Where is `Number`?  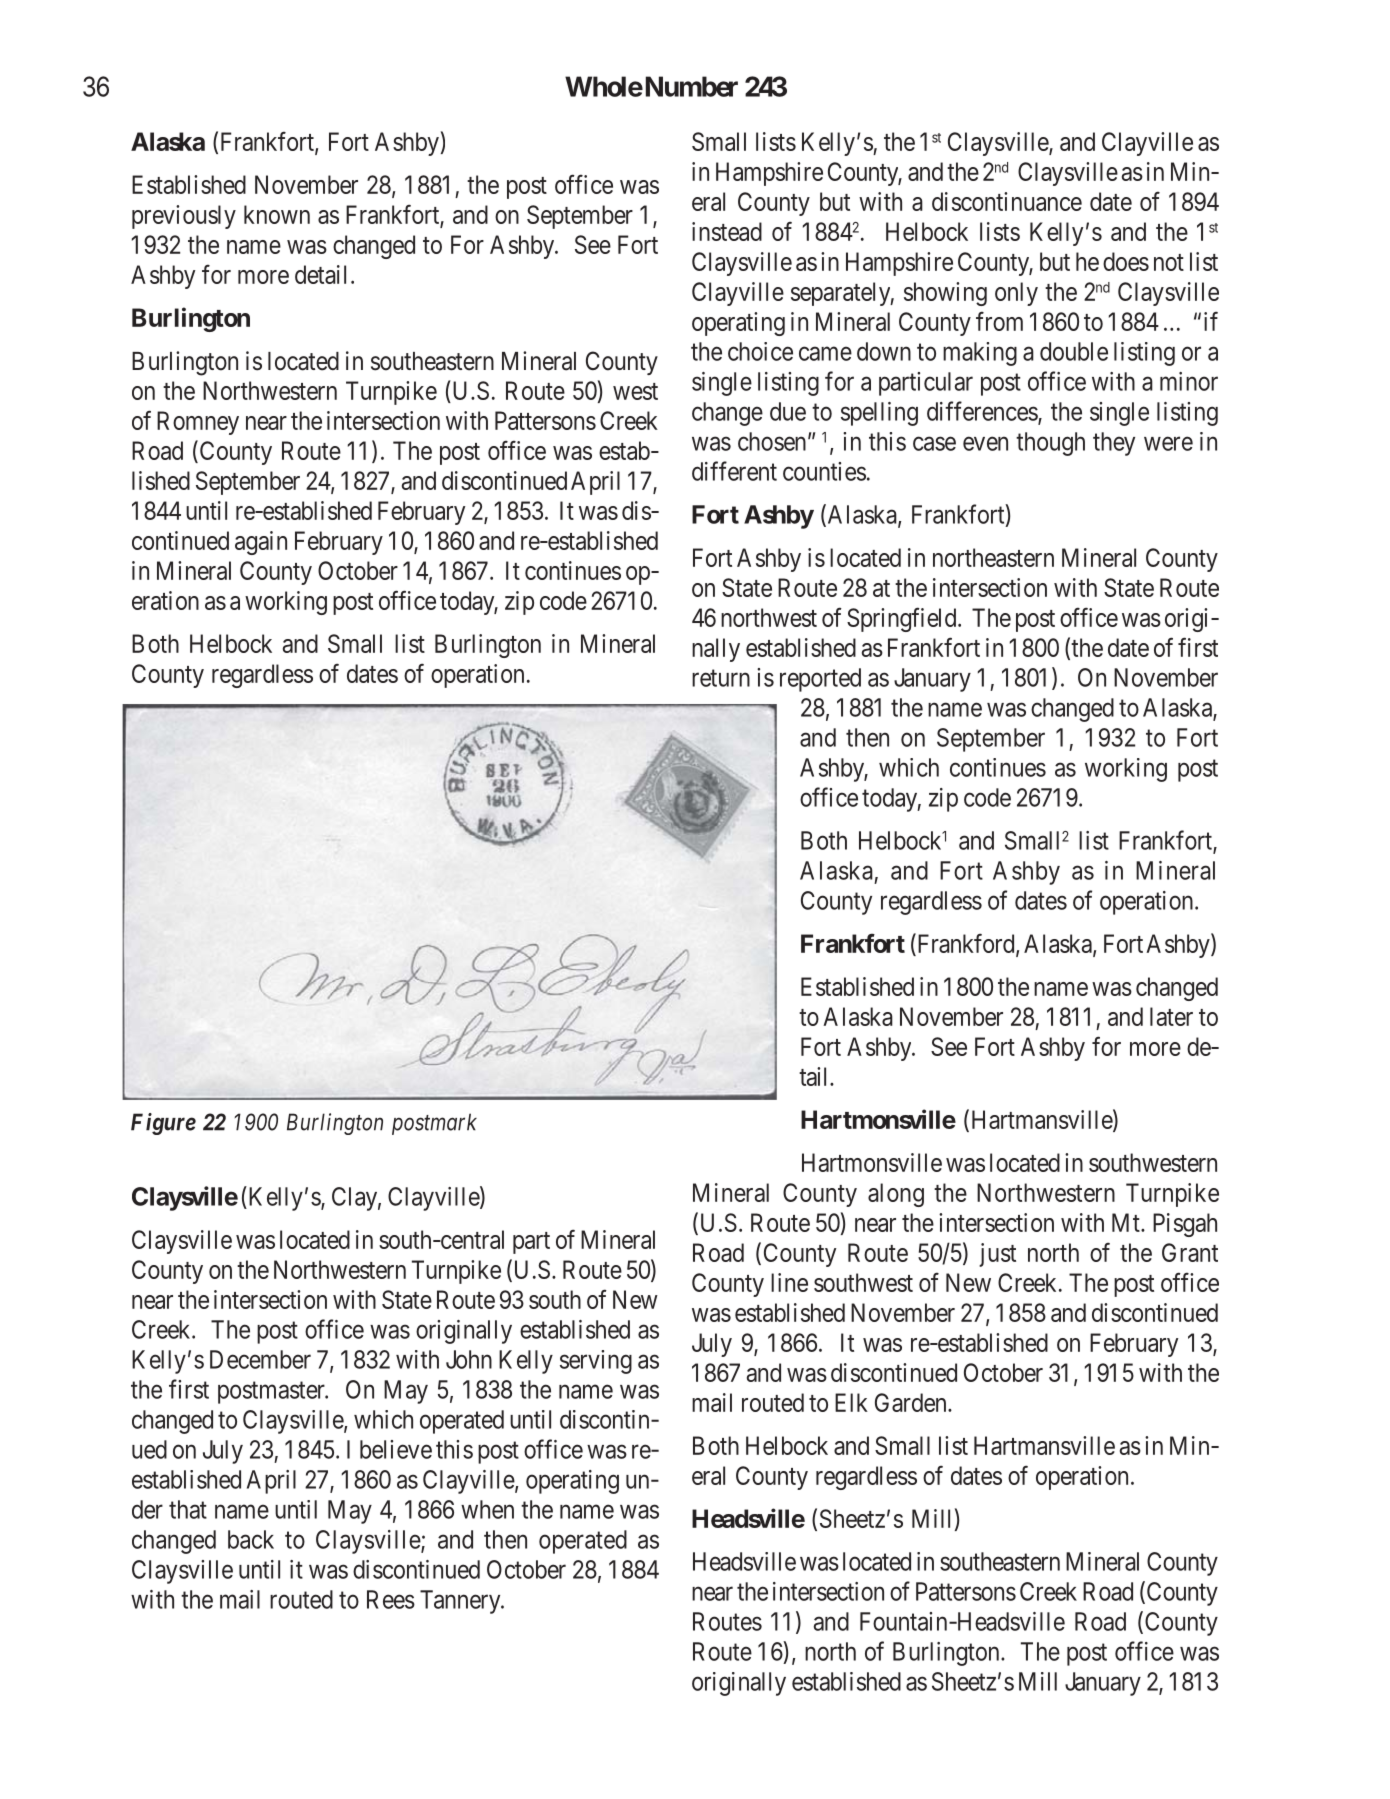 Number is located at coordinates (690, 86).
